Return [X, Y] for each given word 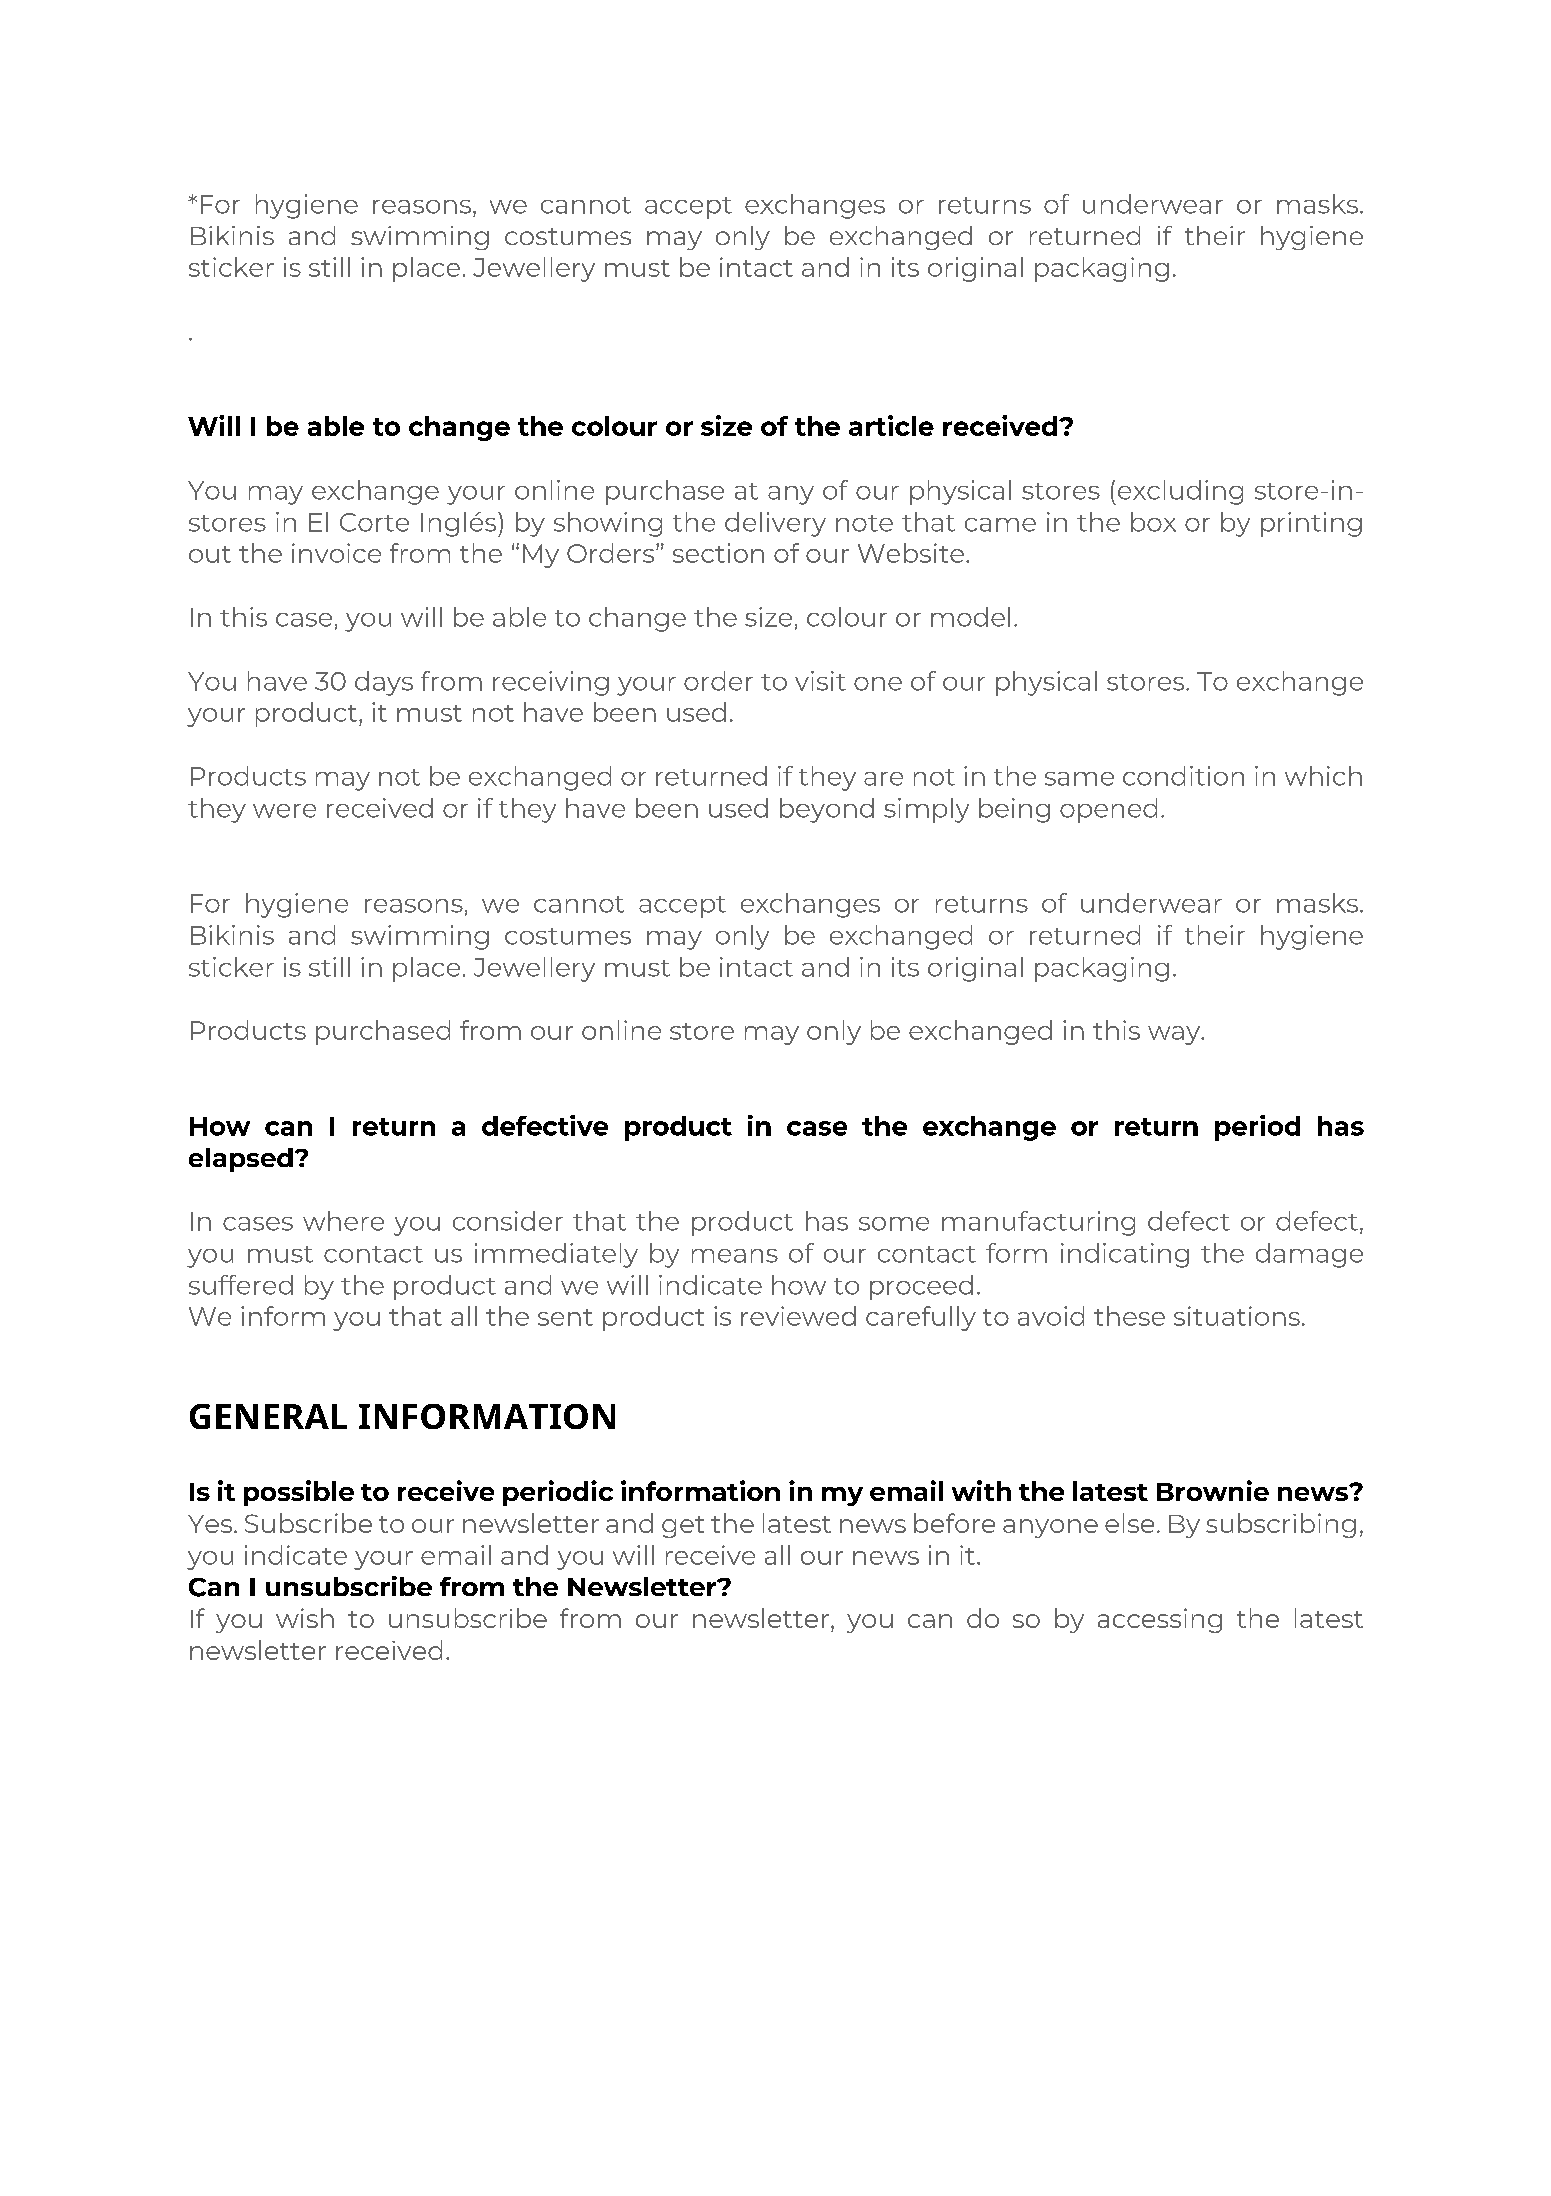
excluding [1179, 492]
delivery [775, 524]
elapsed [241, 1160]
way [1175, 1035]
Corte [374, 522]
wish [305, 1618]
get [683, 1527]
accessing [1160, 1620]
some [894, 1224]
